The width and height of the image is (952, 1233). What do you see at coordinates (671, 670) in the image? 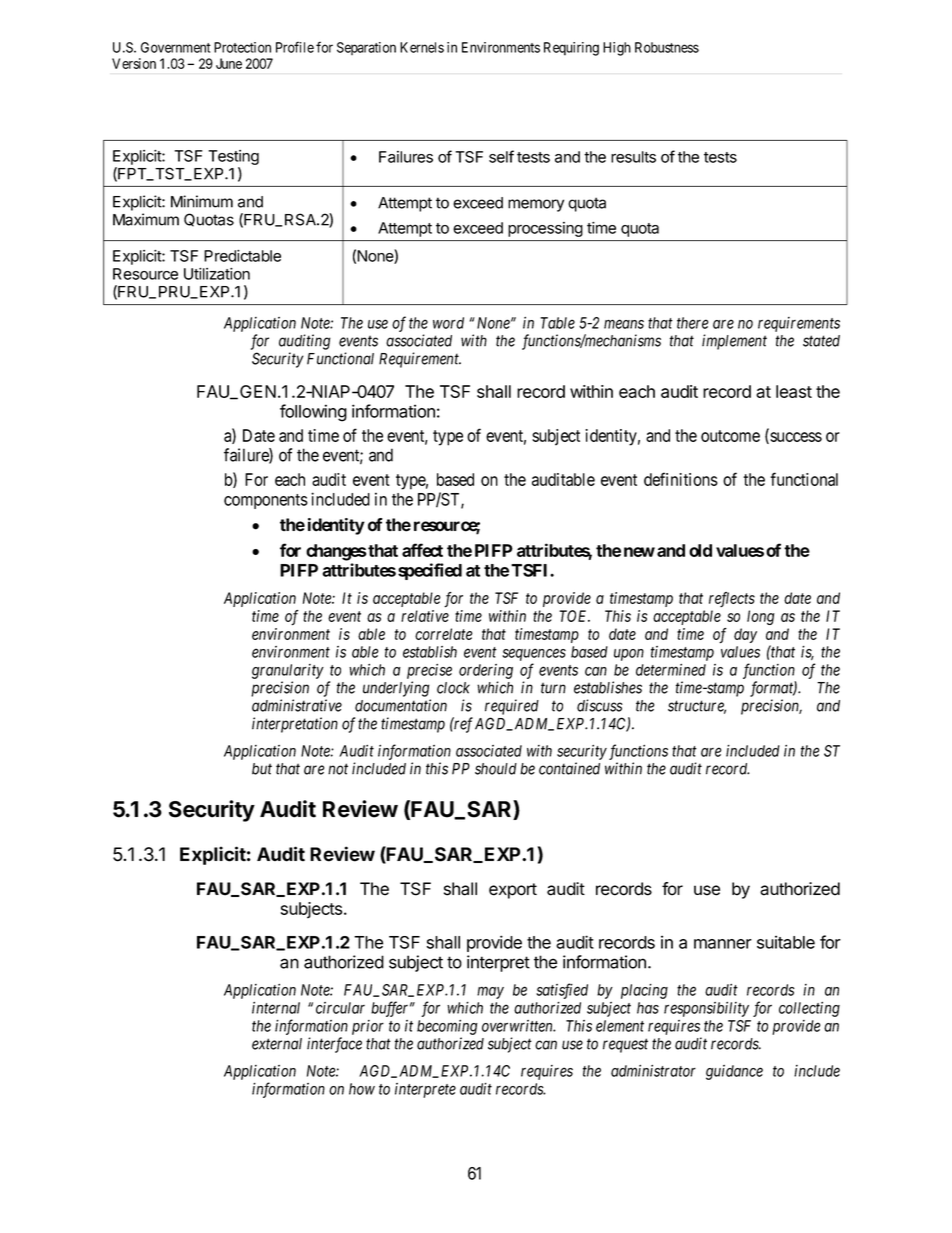
I see `determined` at bounding box center [671, 670].
